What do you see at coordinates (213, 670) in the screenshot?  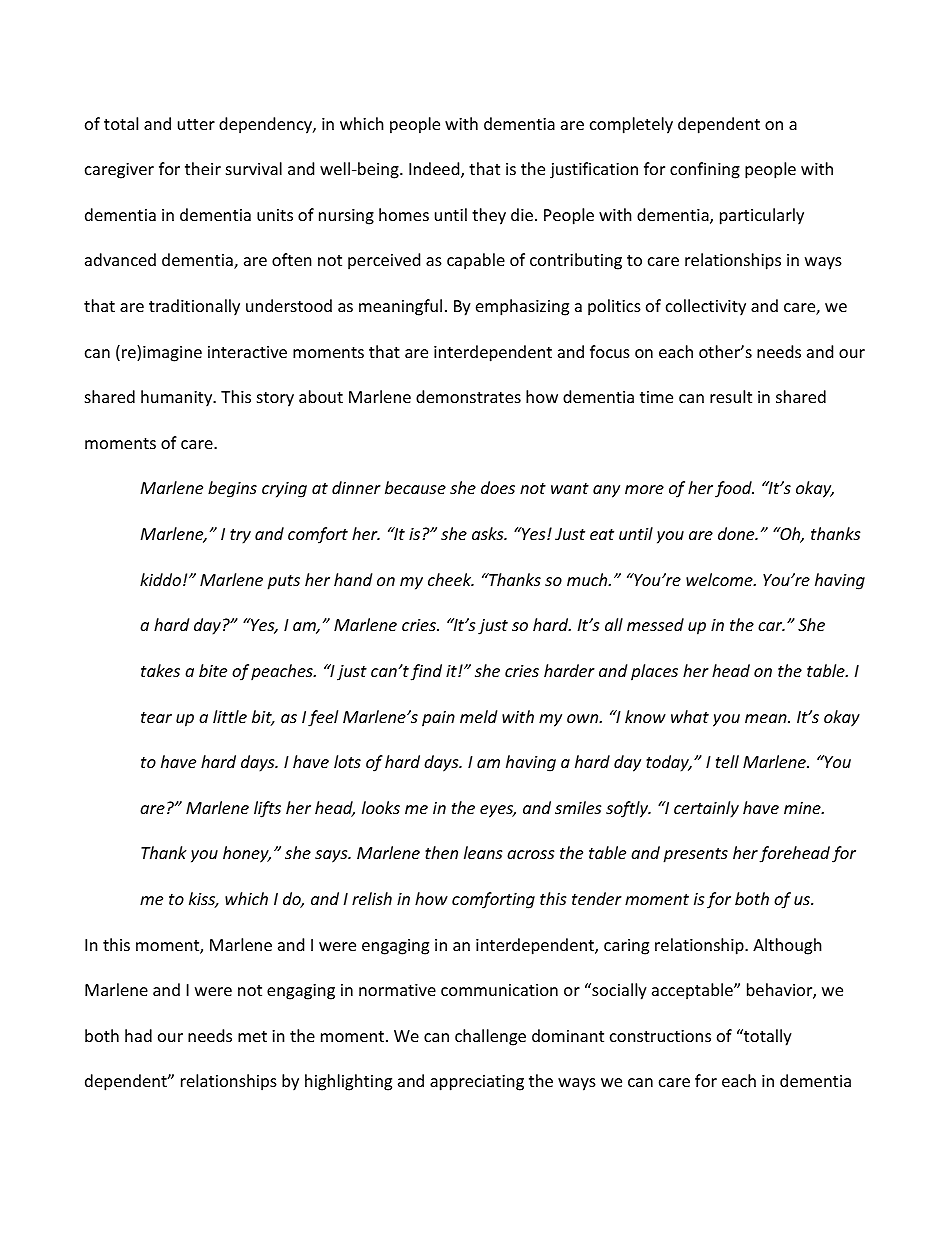 I see `bite` at bounding box center [213, 670].
